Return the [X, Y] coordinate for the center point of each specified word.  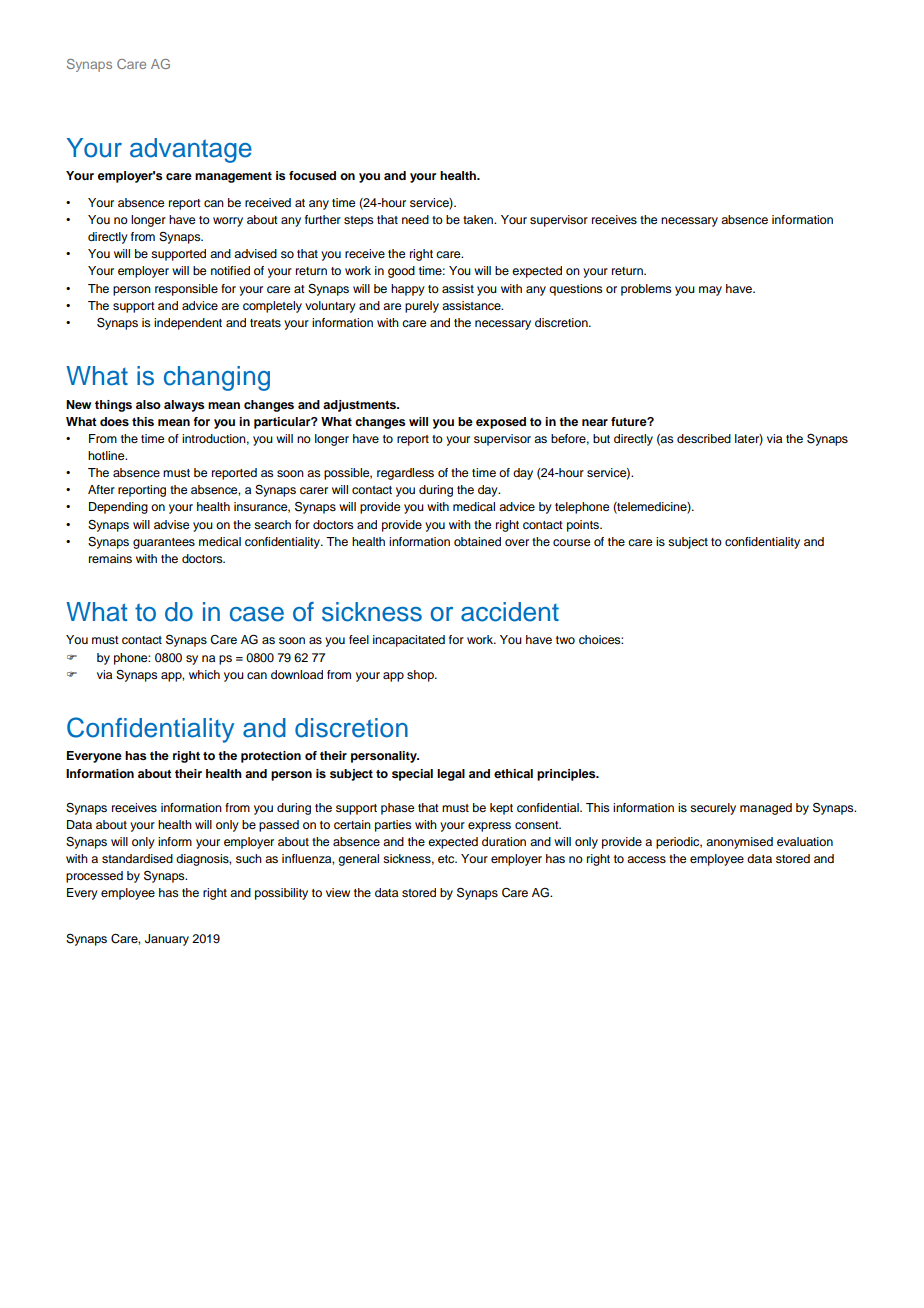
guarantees [164, 543]
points [584, 526]
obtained [477, 541]
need [415, 219]
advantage [191, 150]
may [710, 291]
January [167, 940]
